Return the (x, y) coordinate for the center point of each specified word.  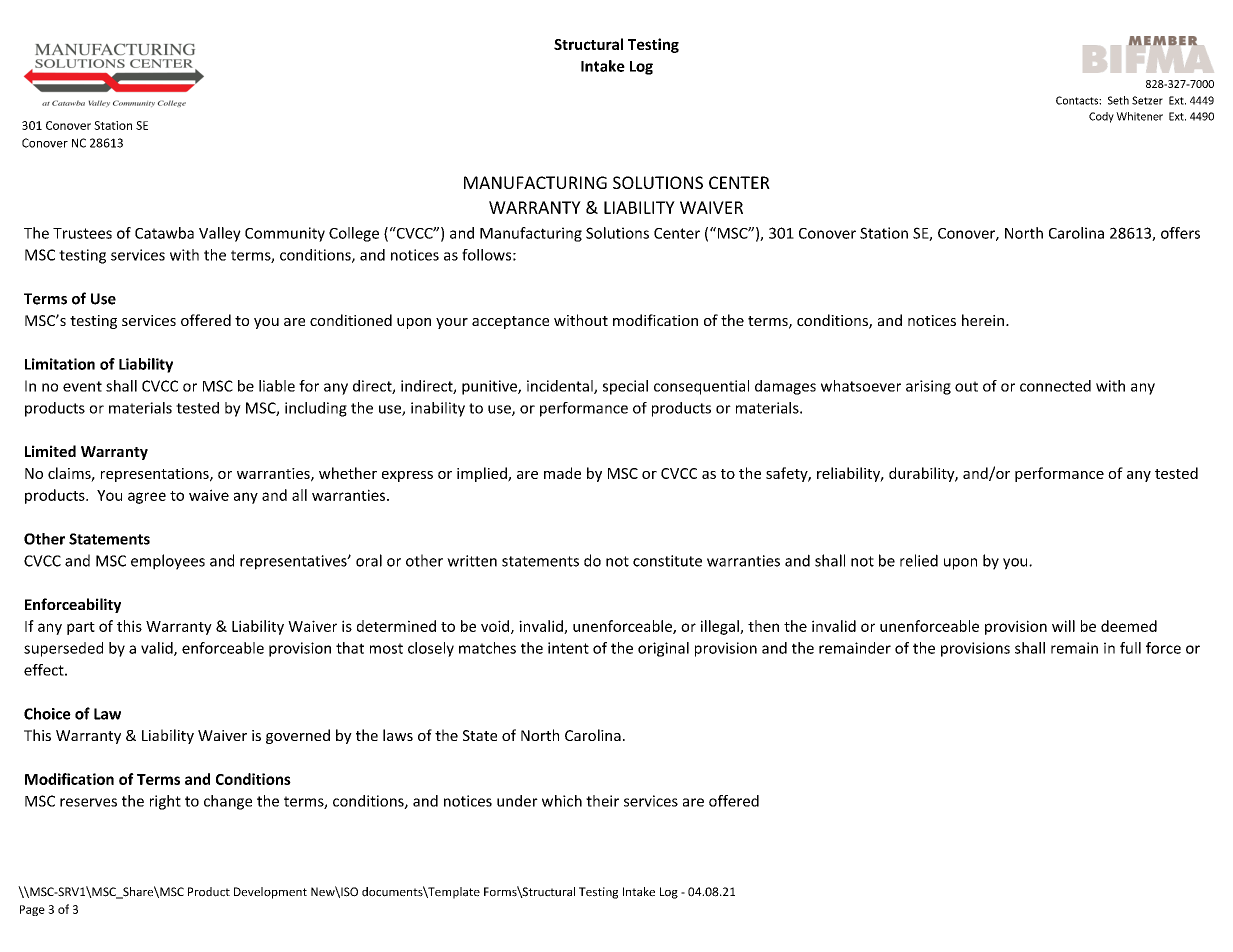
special (625, 387)
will (1063, 626)
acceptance (510, 322)
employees (168, 562)
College (354, 234)
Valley (220, 234)
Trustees (82, 233)
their (602, 801)
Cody (1101, 117)
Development (270, 893)
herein (983, 320)
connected (1055, 386)
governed (298, 736)
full (1130, 648)
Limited (50, 451)
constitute (667, 561)
